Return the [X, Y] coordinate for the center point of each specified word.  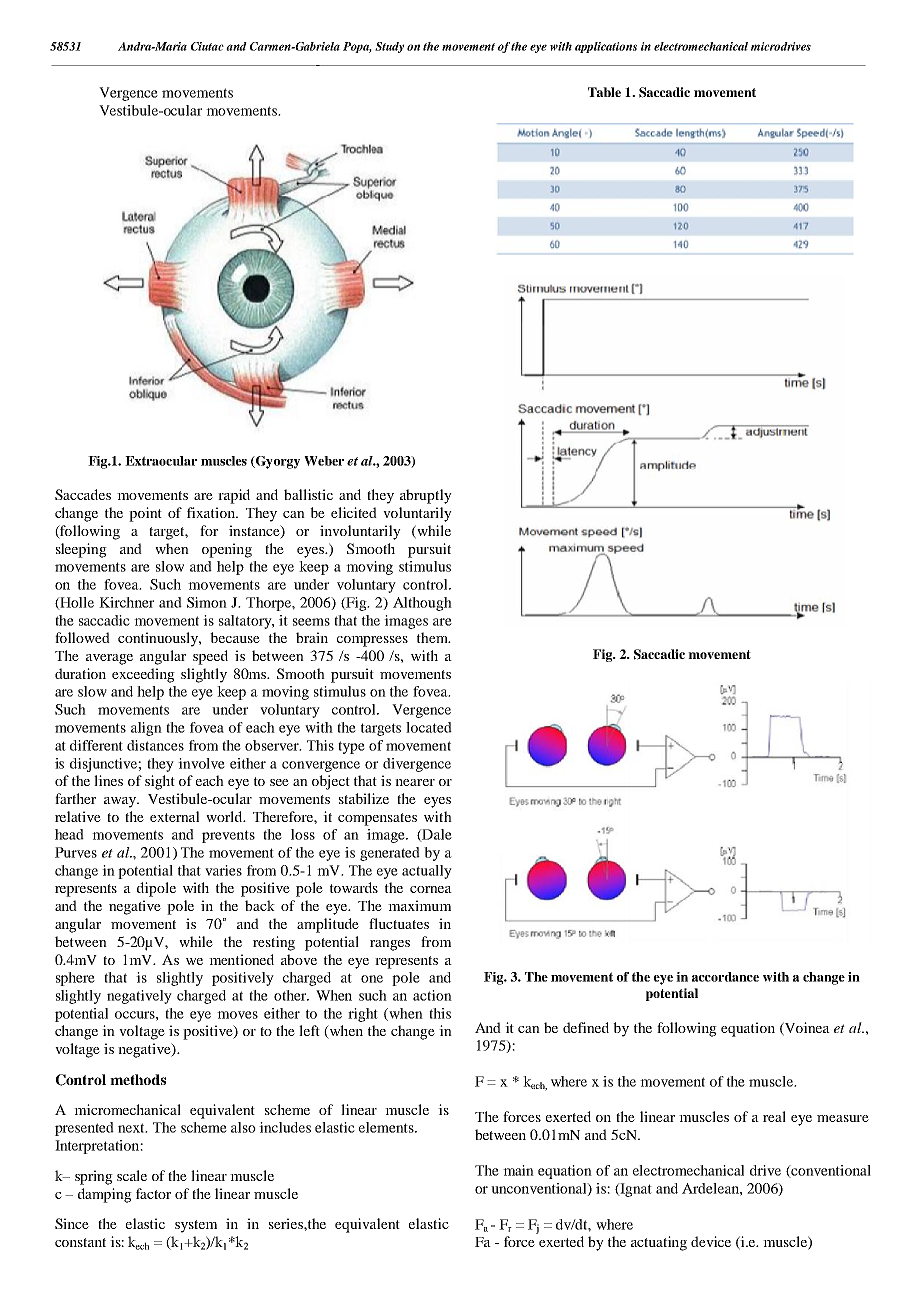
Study [389, 47]
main [518, 1170]
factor [153, 1193]
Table [604, 92]
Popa [357, 47]
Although [422, 604]
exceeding [143, 675]
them [433, 637]
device [711, 1241]
